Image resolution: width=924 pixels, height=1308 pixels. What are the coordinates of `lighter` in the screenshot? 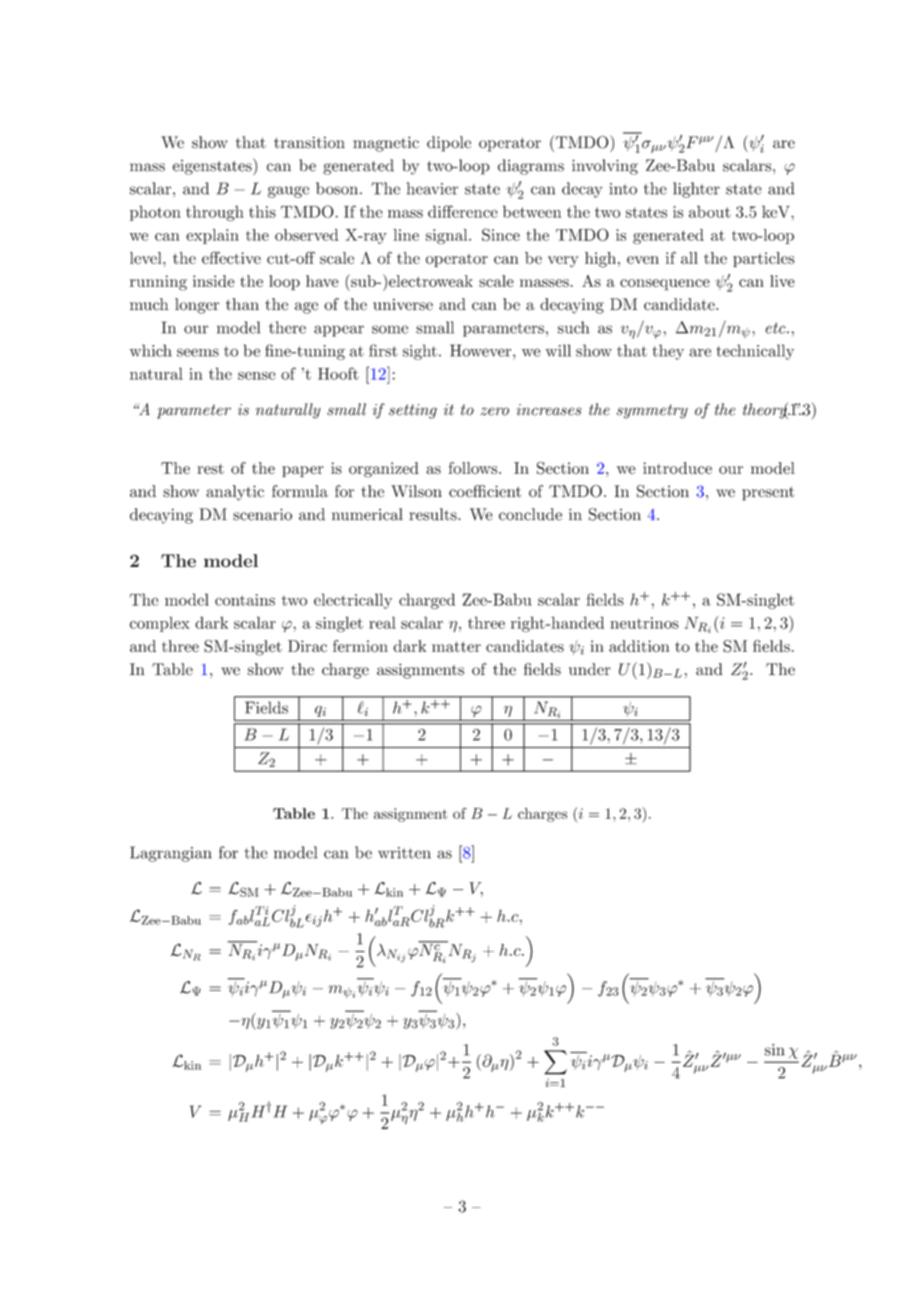 It's located at (696, 190).
